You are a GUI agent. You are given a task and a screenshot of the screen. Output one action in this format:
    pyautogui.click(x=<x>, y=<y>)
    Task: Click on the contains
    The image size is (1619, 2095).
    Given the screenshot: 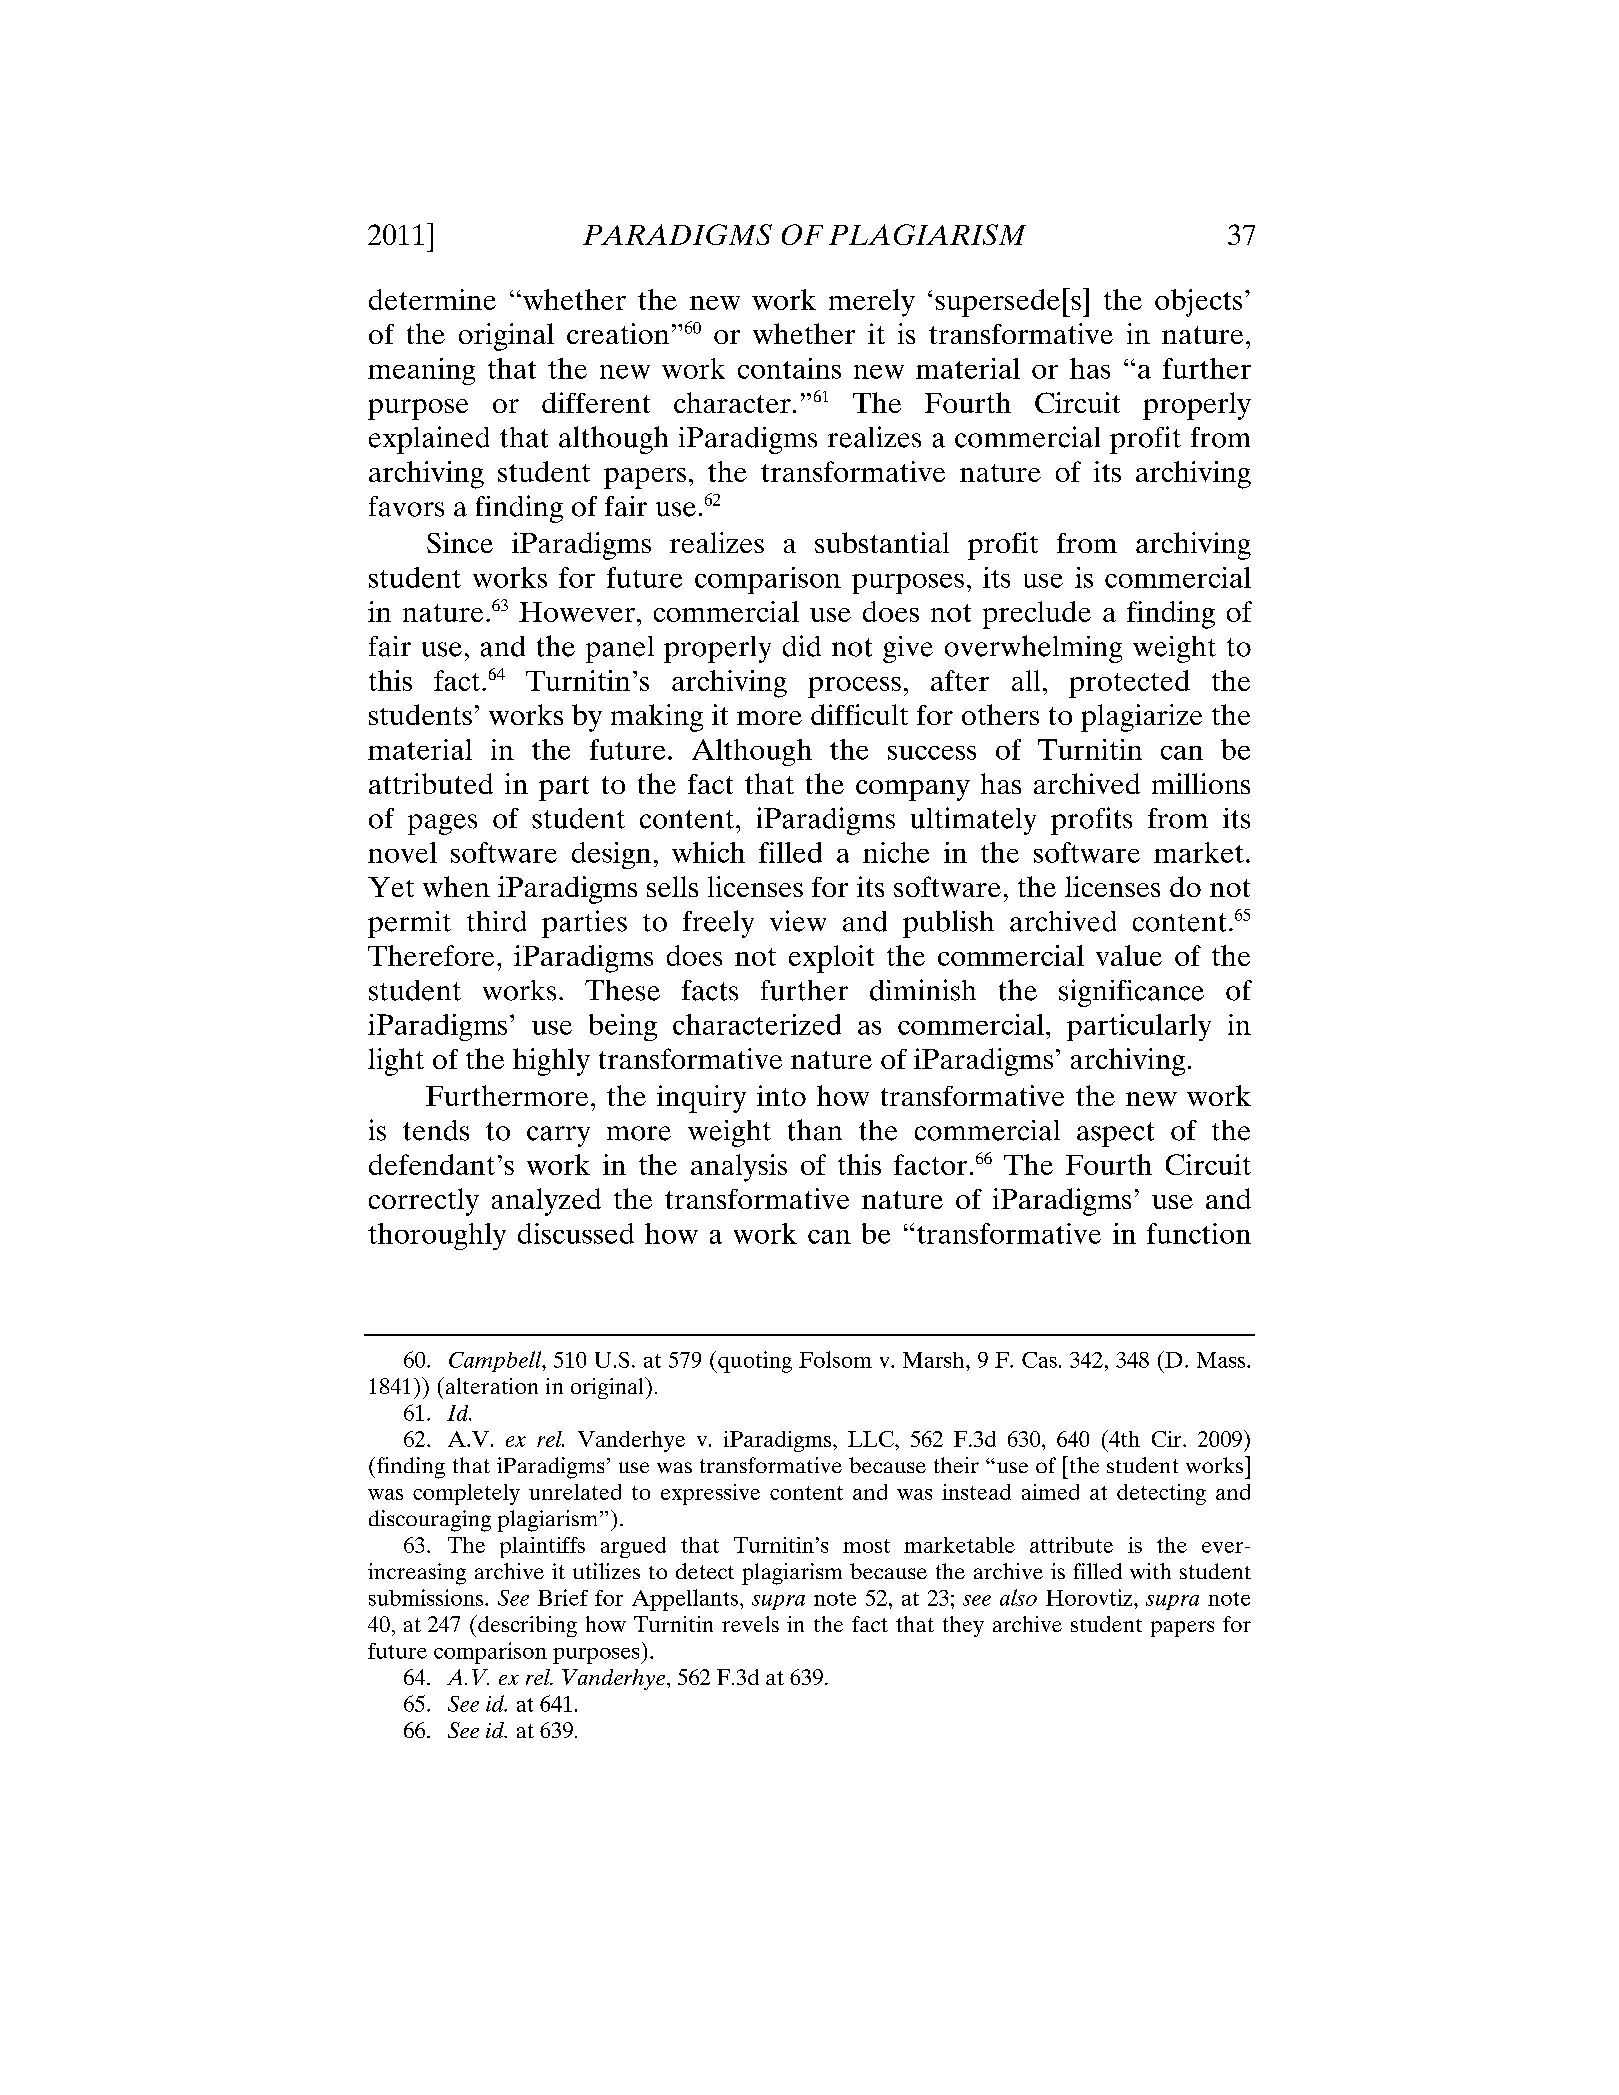 What is the action you would take?
    pyautogui.click(x=789, y=368)
